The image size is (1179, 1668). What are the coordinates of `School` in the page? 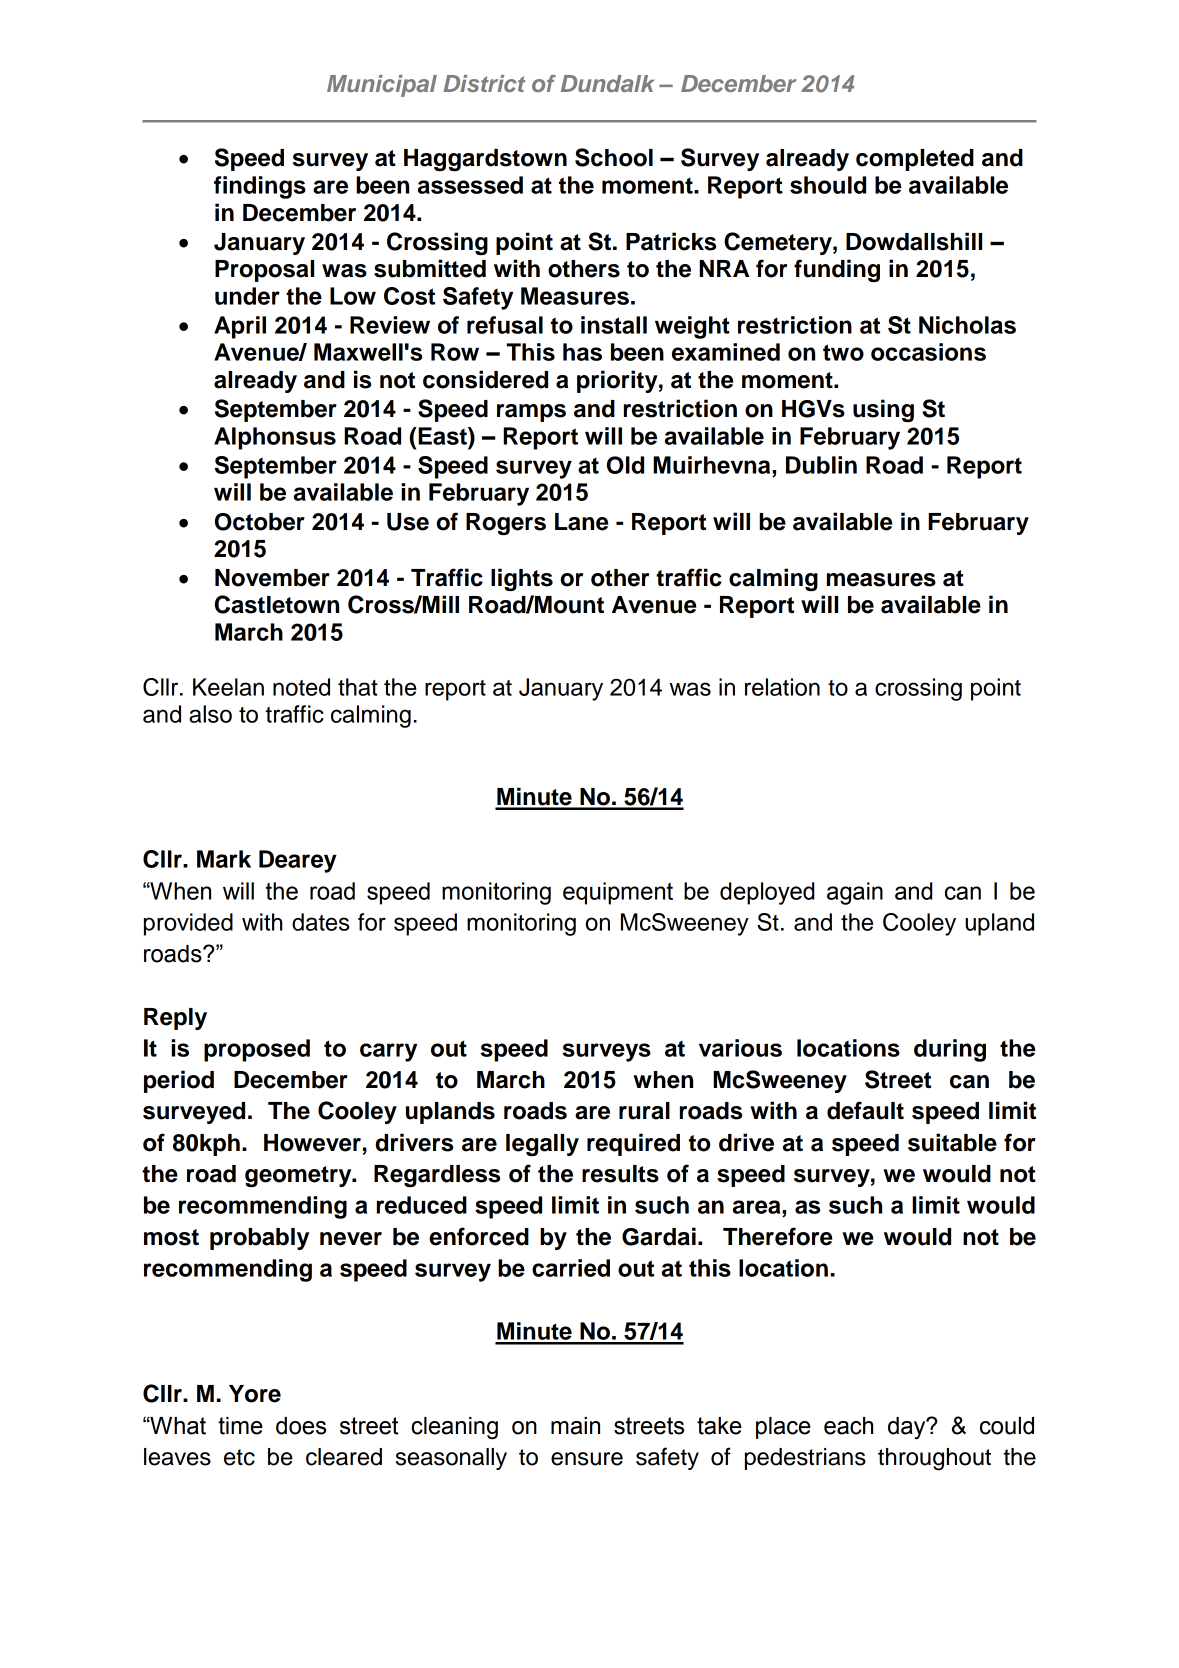 It's located at (614, 157).
